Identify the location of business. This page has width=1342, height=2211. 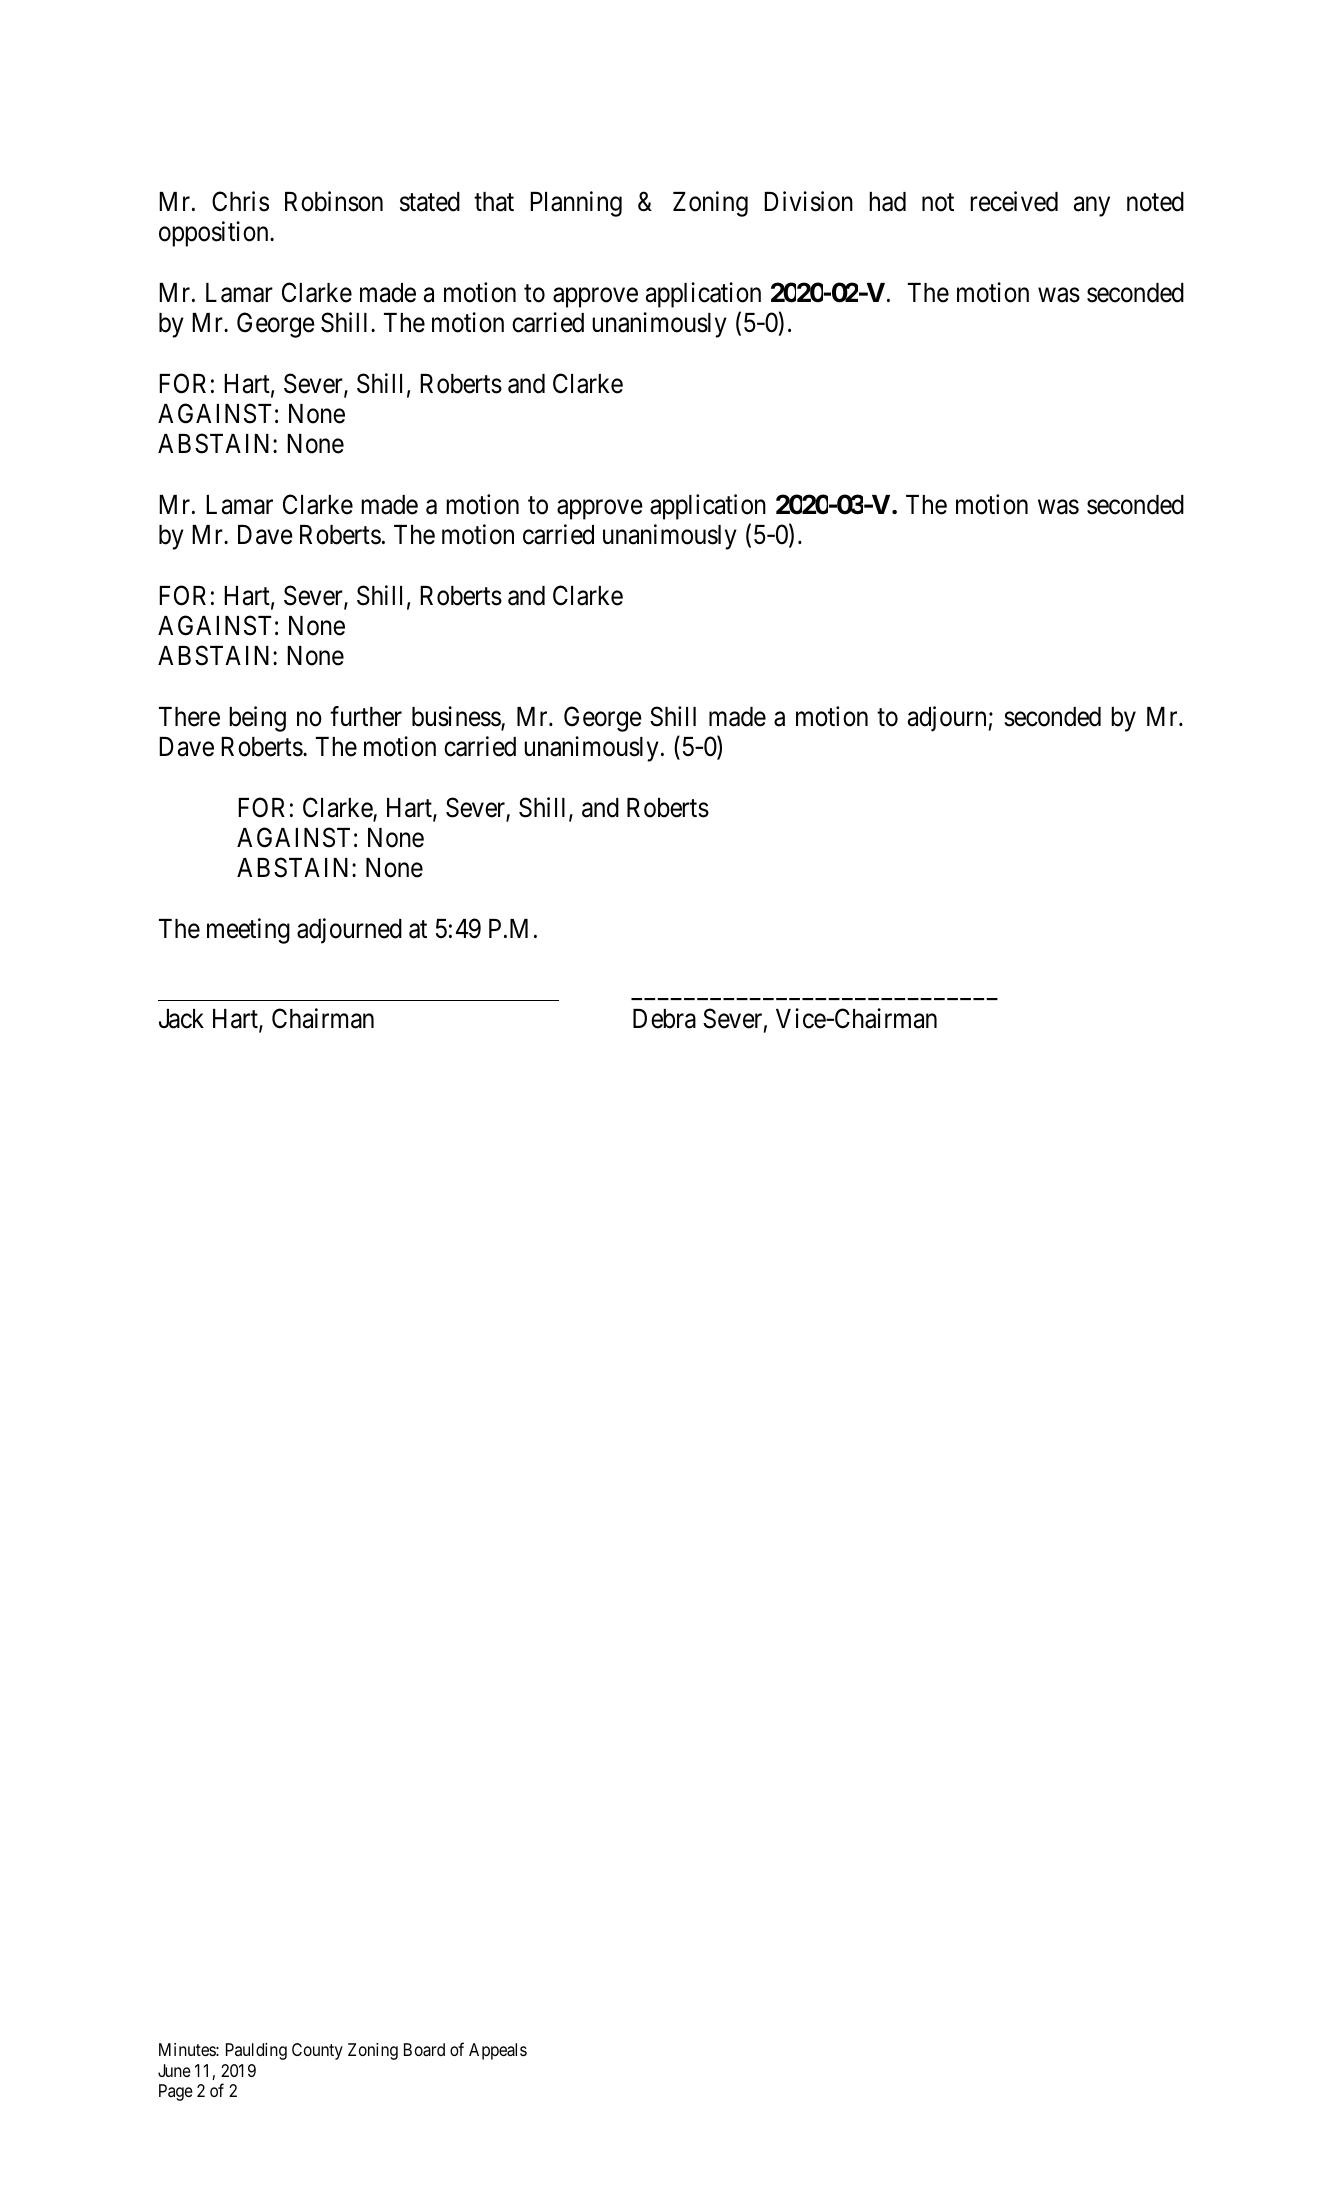
(457, 717).
